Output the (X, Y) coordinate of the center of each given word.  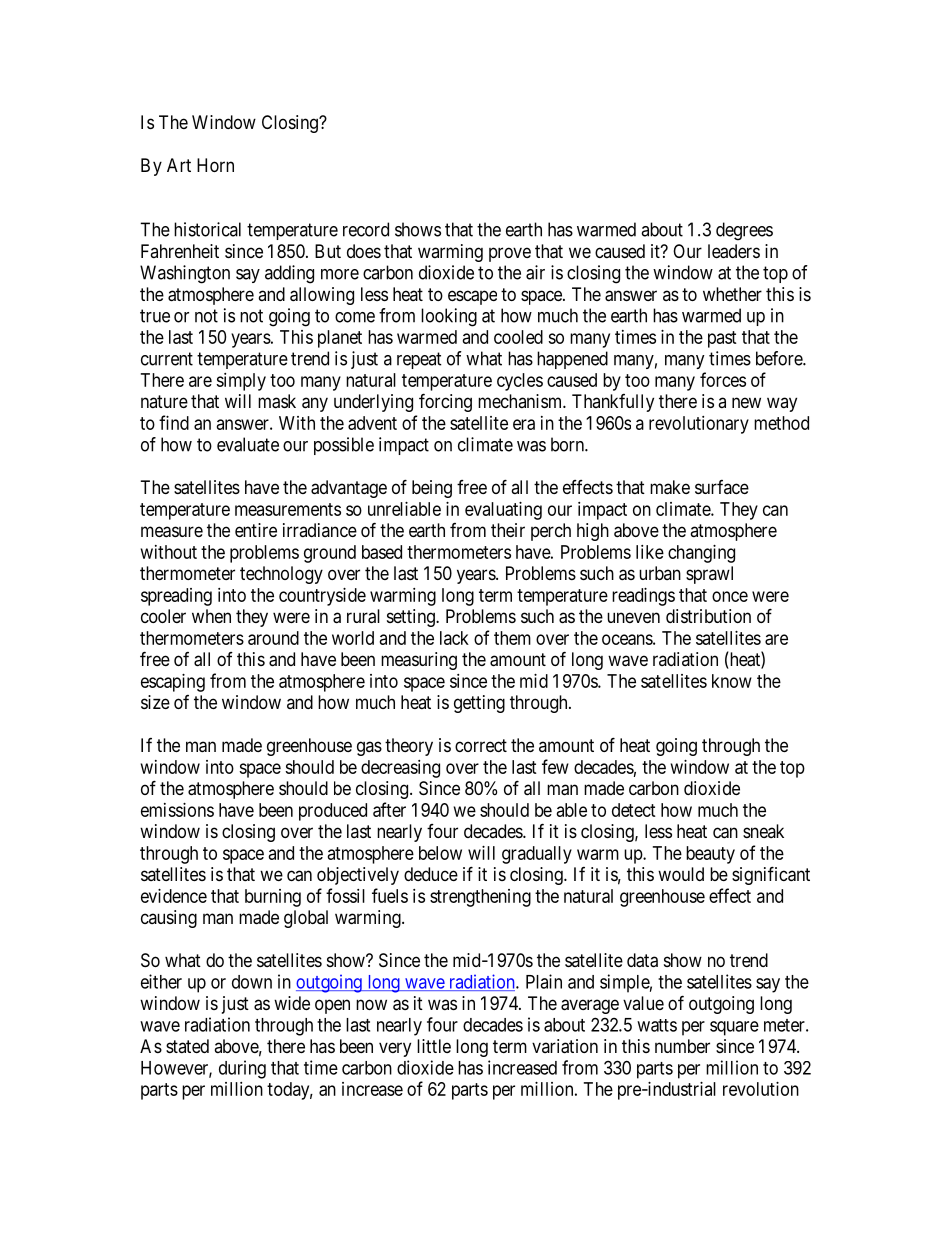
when (211, 616)
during (242, 1069)
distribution (708, 616)
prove (510, 254)
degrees (744, 231)
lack (454, 638)
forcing (445, 402)
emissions (177, 810)
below (440, 853)
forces (723, 379)
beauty (710, 855)
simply (241, 382)
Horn (215, 165)
